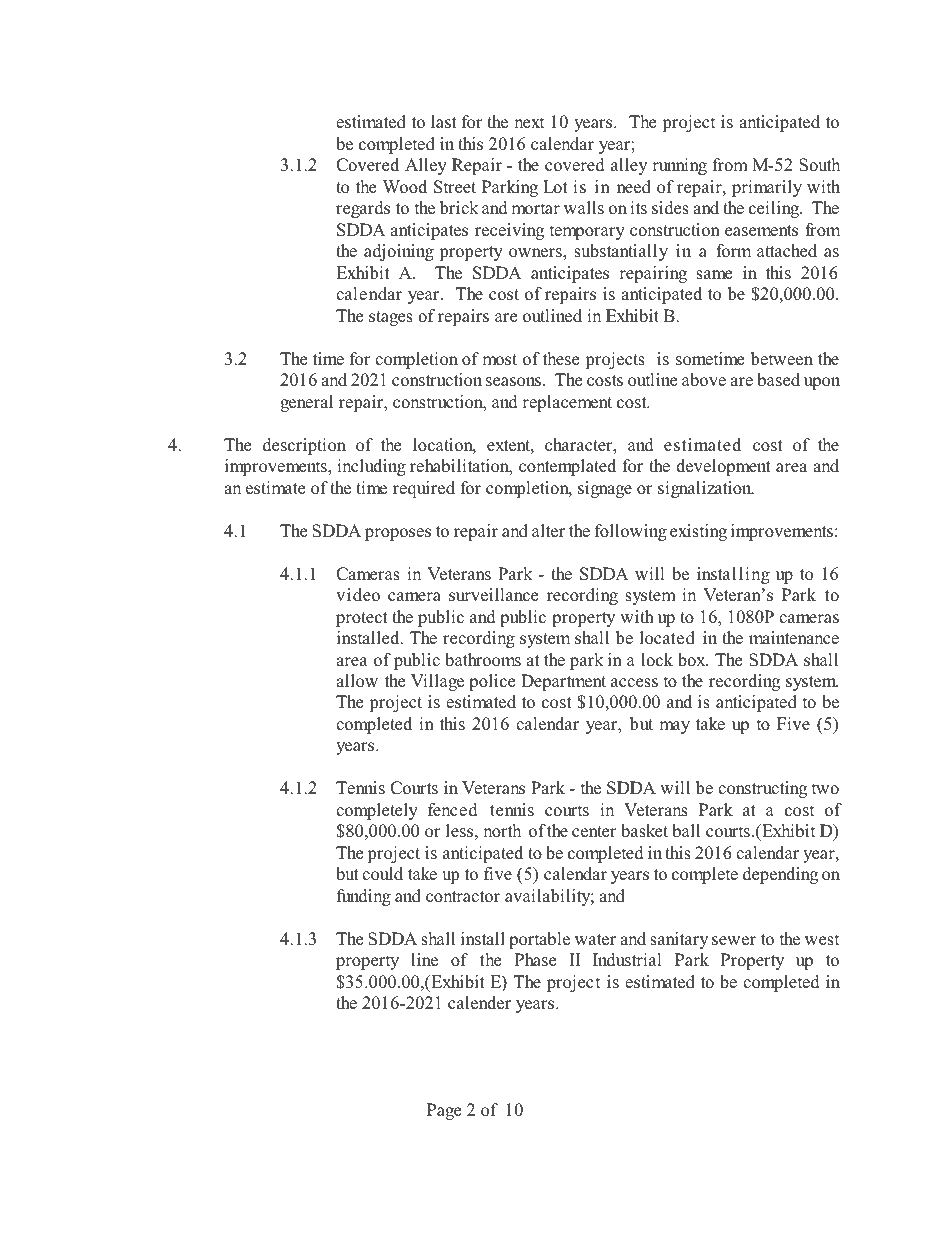 The height and width of the screenshot is (1233, 952). What do you see at coordinates (567, 403) in the screenshot?
I see `replacement` at bounding box center [567, 403].
